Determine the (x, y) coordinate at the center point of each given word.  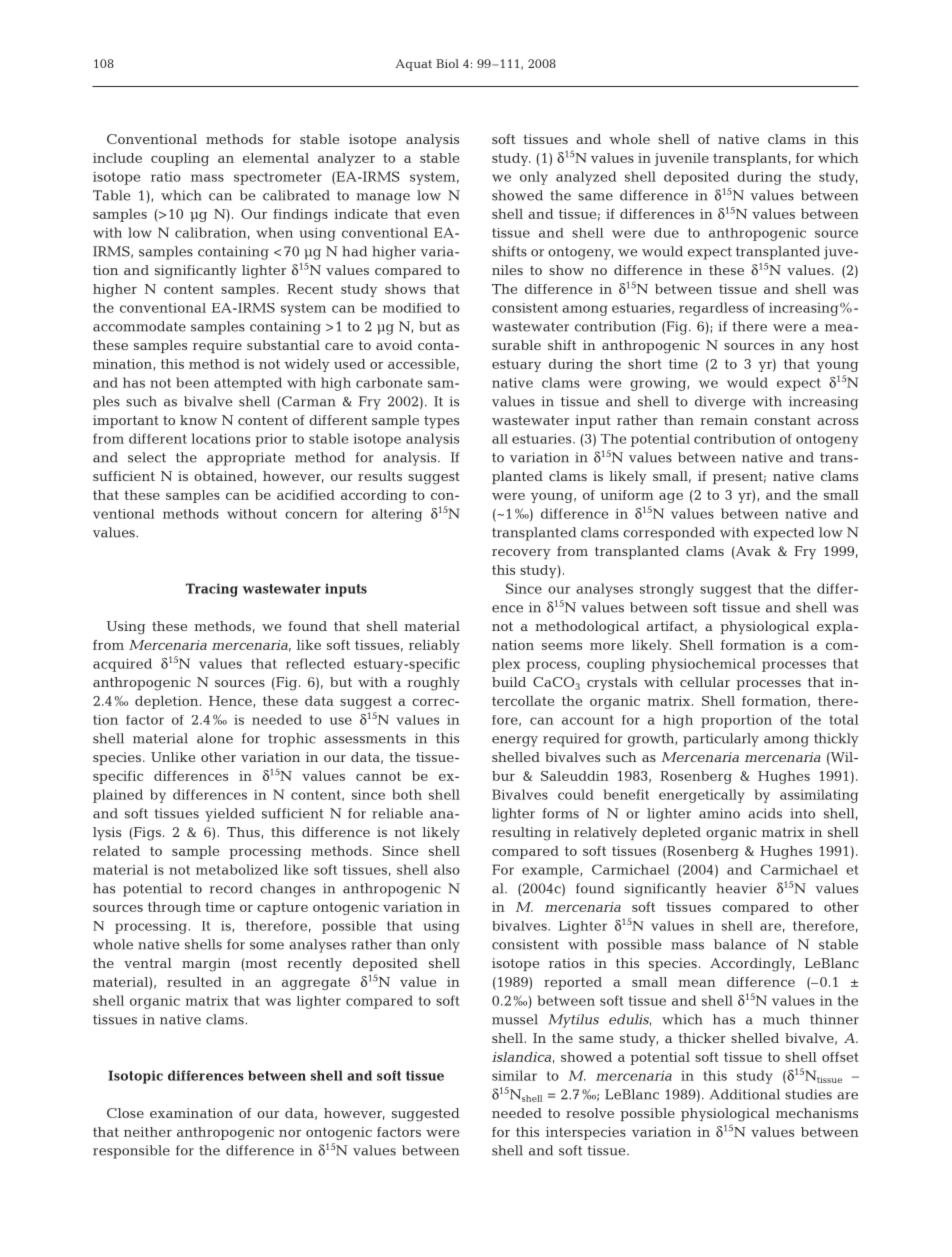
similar (514, 1075)
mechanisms (817, 1113)
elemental (276, 158)
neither (148, 1132)
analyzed (586, 178)
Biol (447, 63)
